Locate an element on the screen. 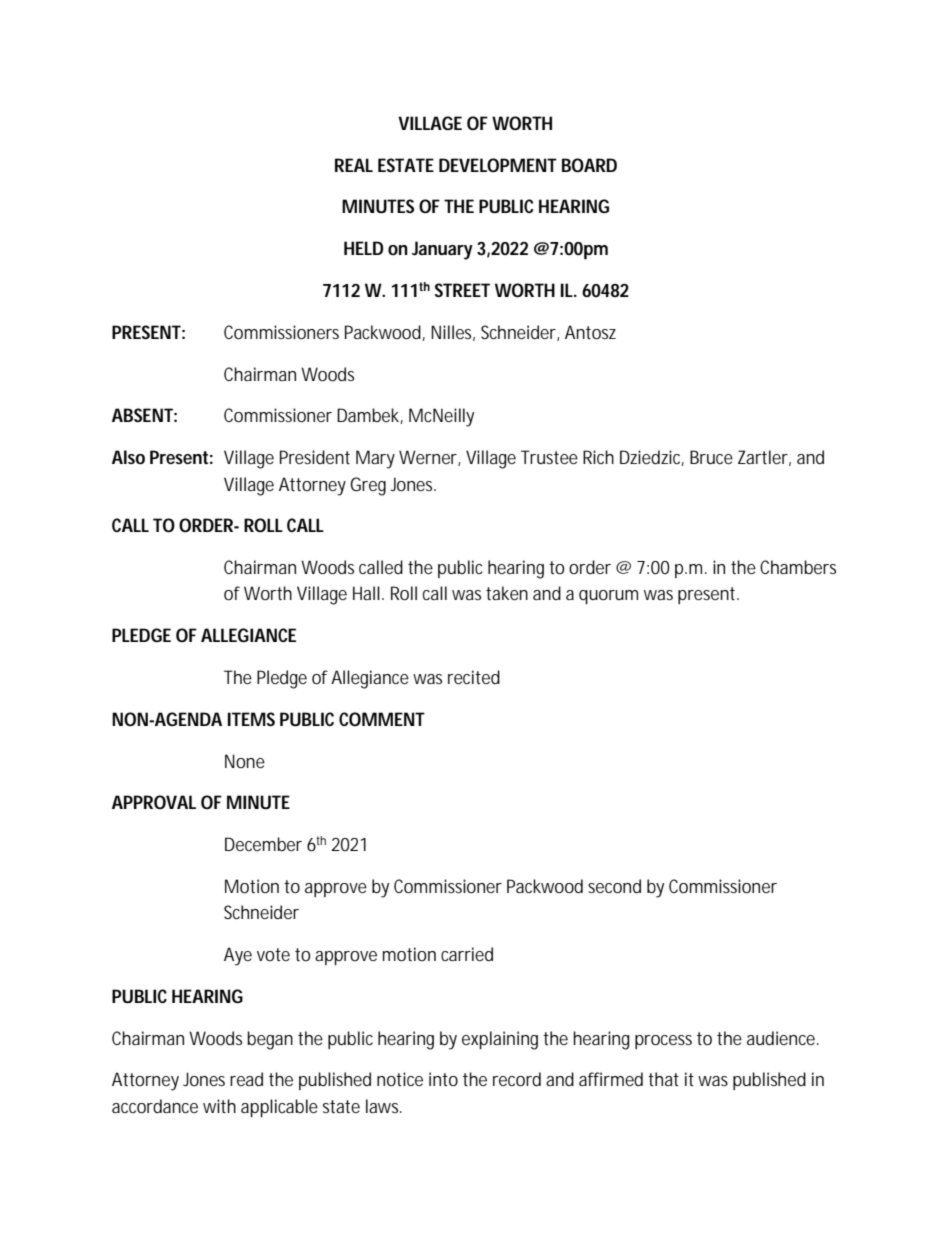 This screenshot has width=952, height=1233. December is located at coordinates (263, 844).
